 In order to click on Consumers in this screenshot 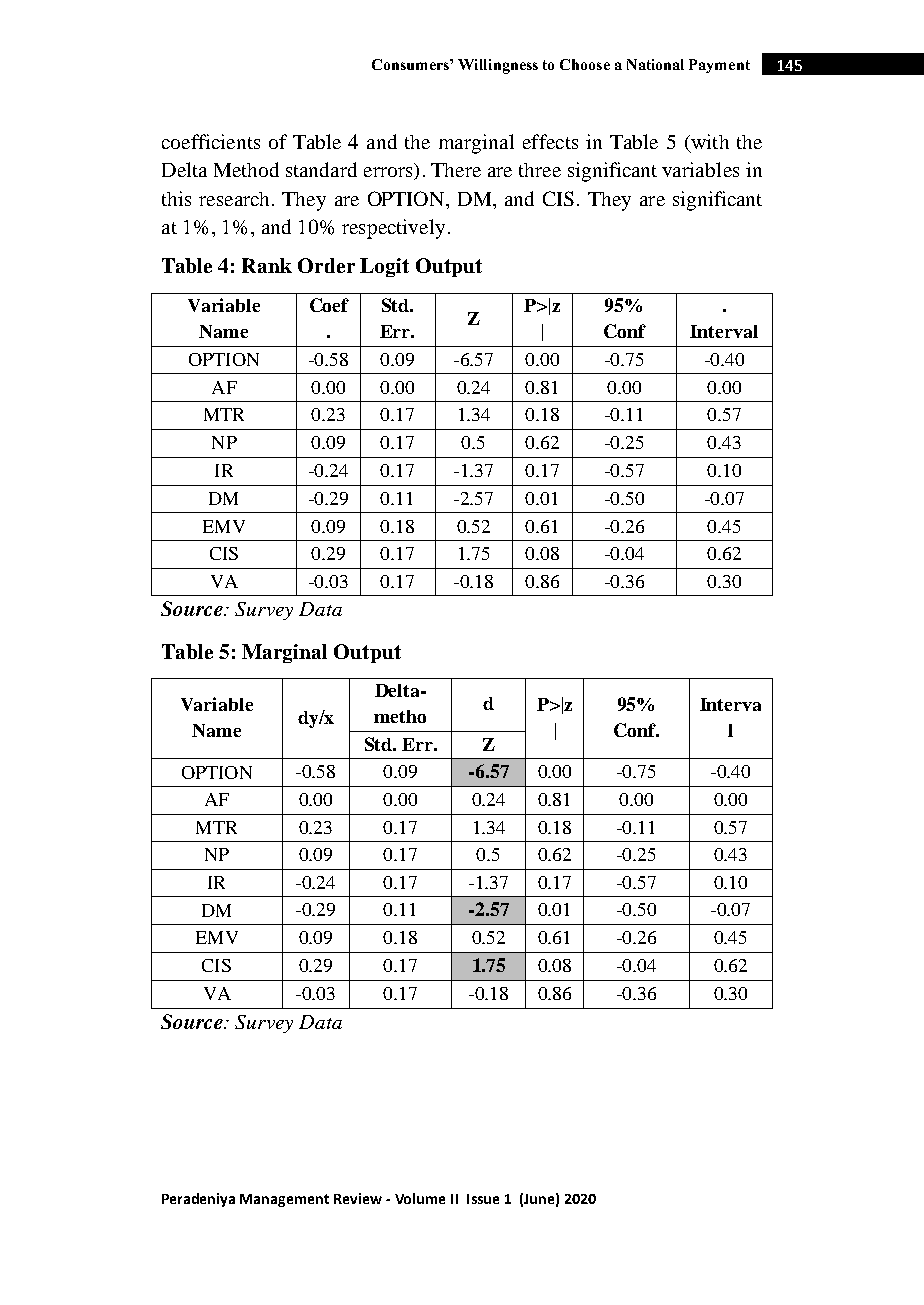, I will do `click(411, 64)`.
